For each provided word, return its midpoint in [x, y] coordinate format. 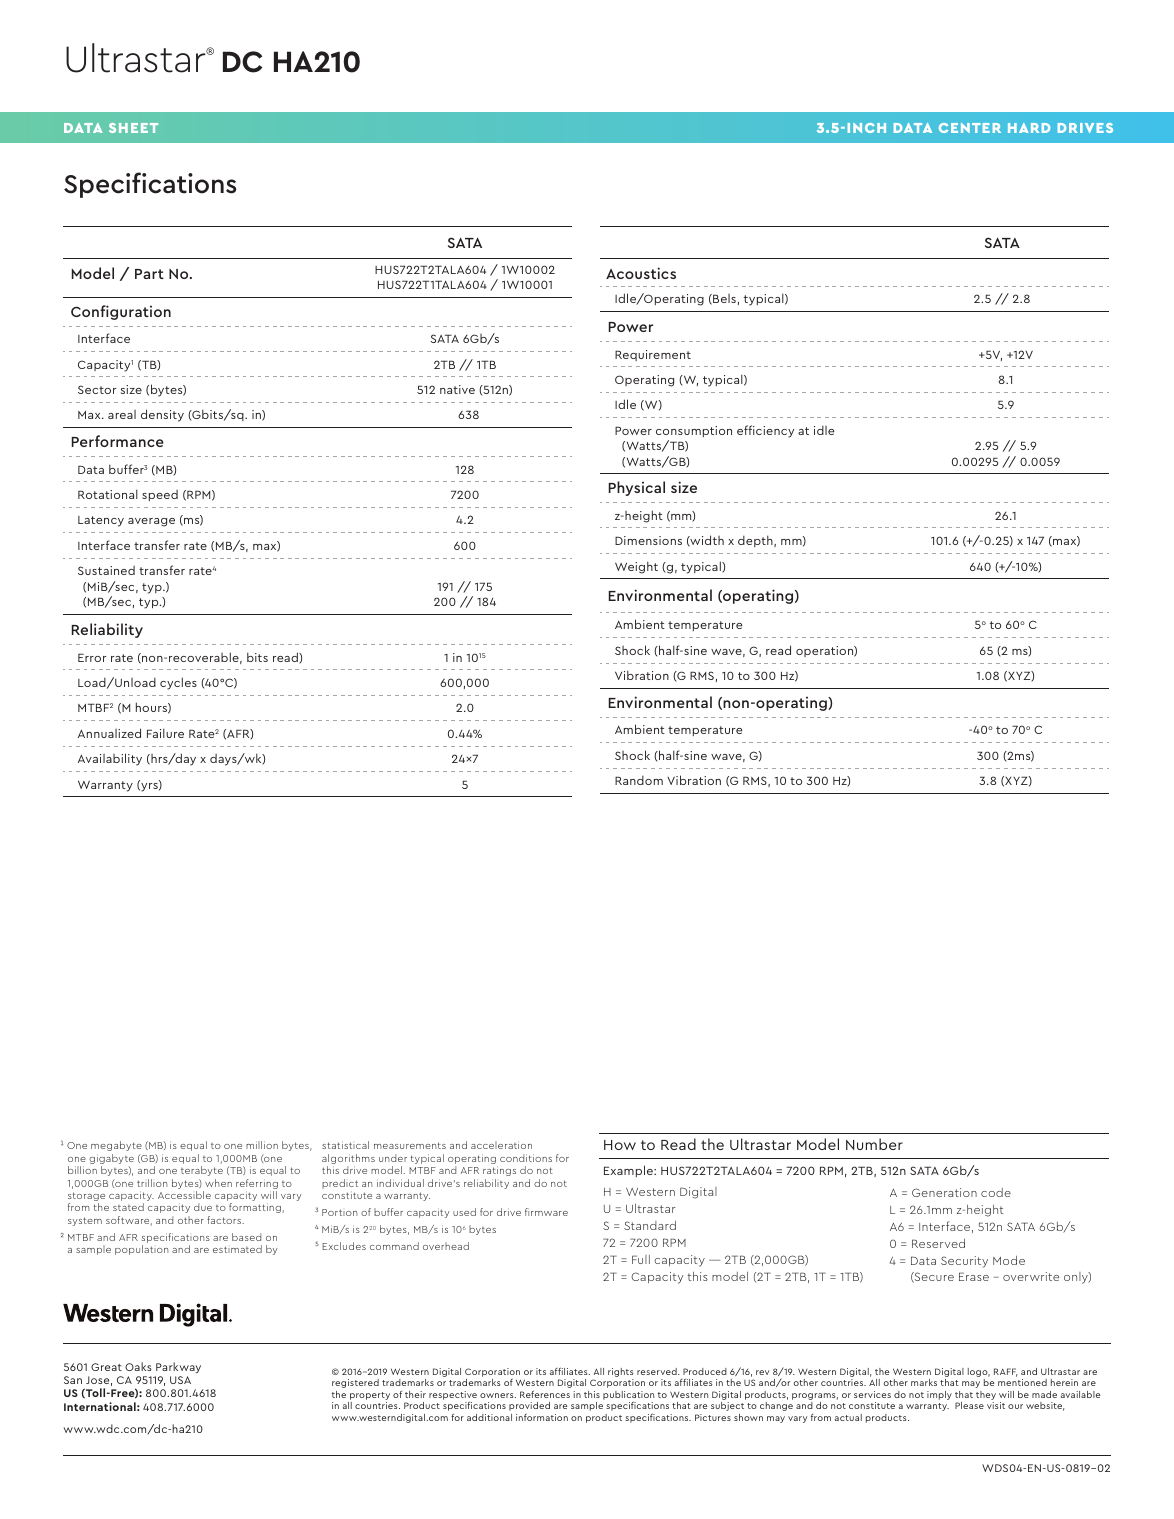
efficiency [765, 431]
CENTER [970, 128]
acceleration [501, 1145]
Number [874, 1144]
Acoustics [641, 273]
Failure [165, 733]
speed [160, 495]
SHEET [133, 128]
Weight [636, 567]
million [262, 1145]
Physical [637, 488]
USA [180, 1380]
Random [639, 780]
